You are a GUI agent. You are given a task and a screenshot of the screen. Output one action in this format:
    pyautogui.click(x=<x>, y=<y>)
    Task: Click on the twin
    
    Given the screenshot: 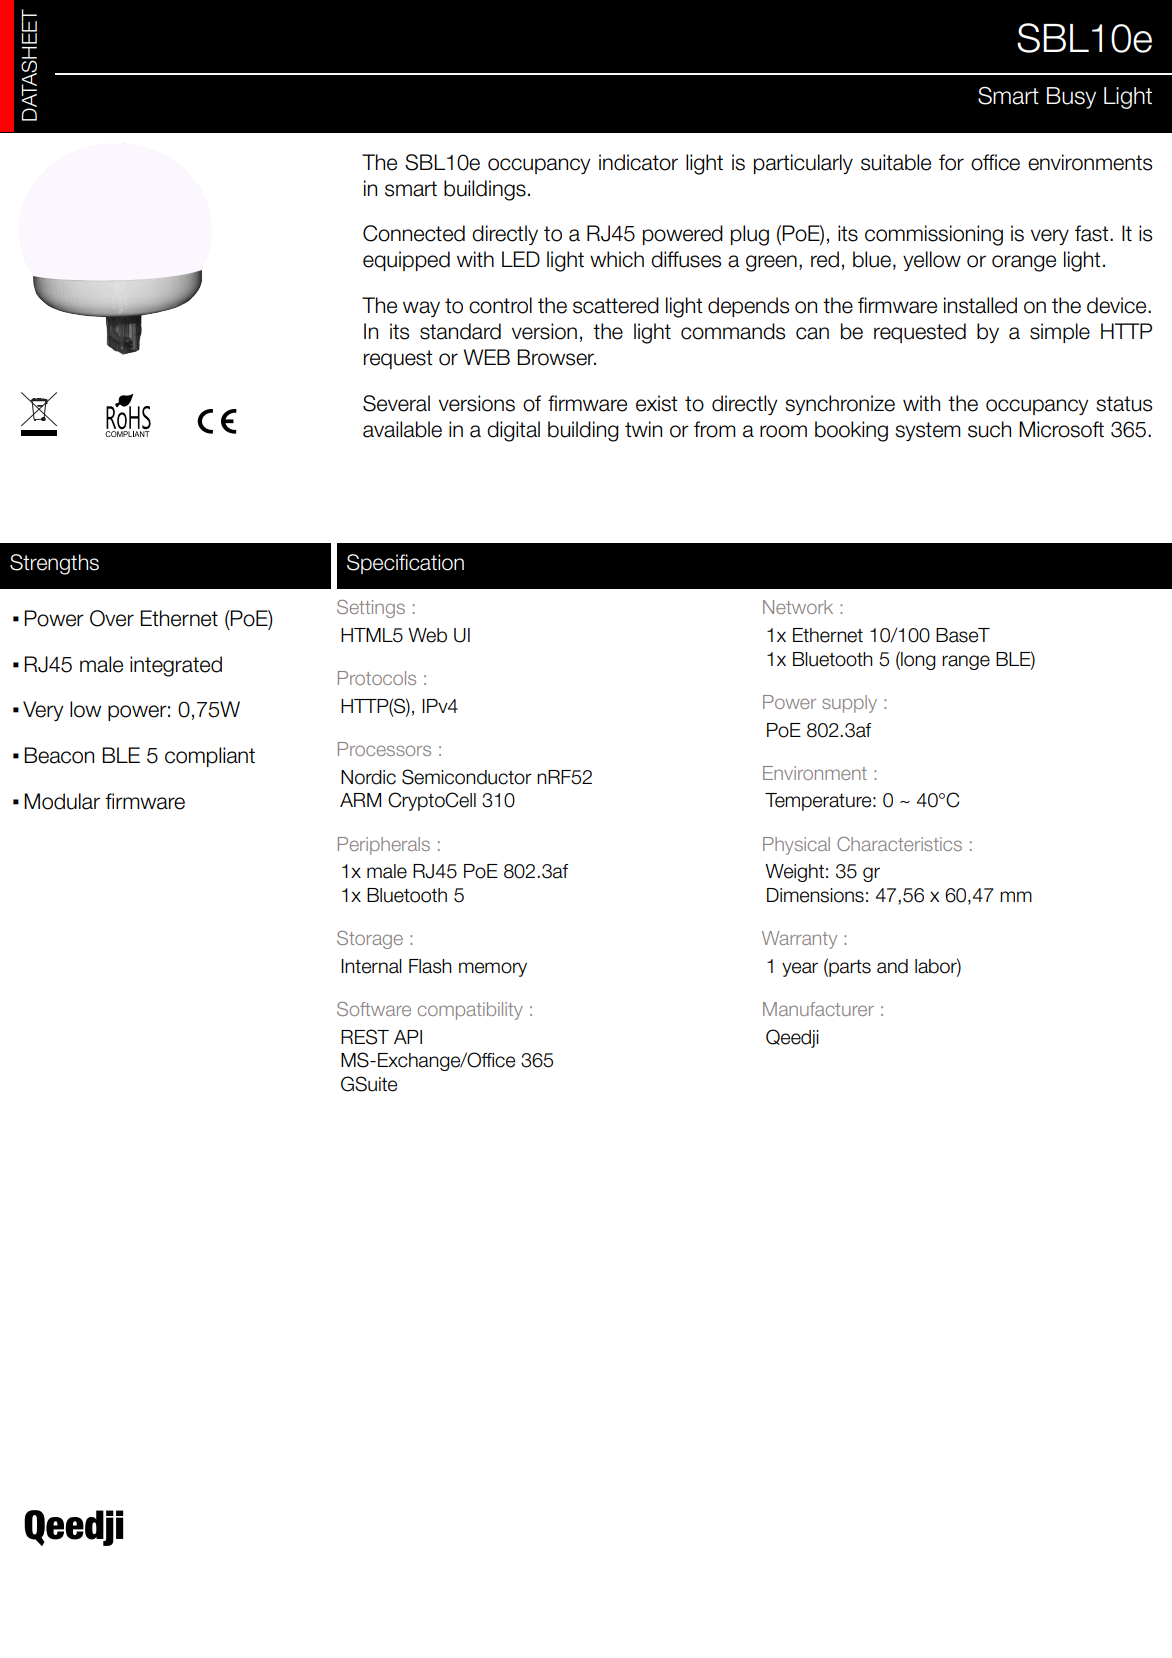 What is the action you would take?
    pyautogui.click(x=643, y=429)
